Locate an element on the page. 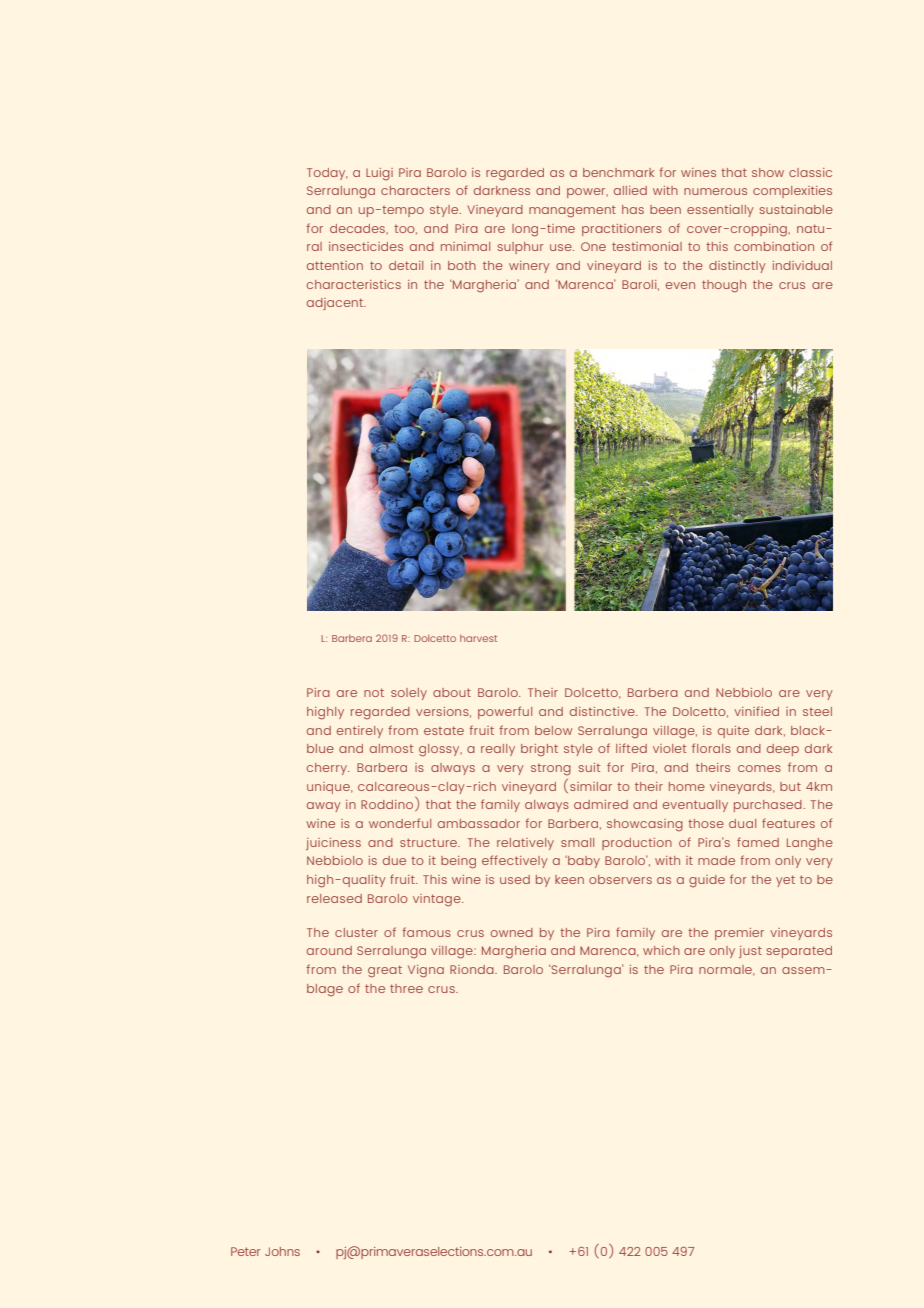  below is located at coordinates (553, 730).
